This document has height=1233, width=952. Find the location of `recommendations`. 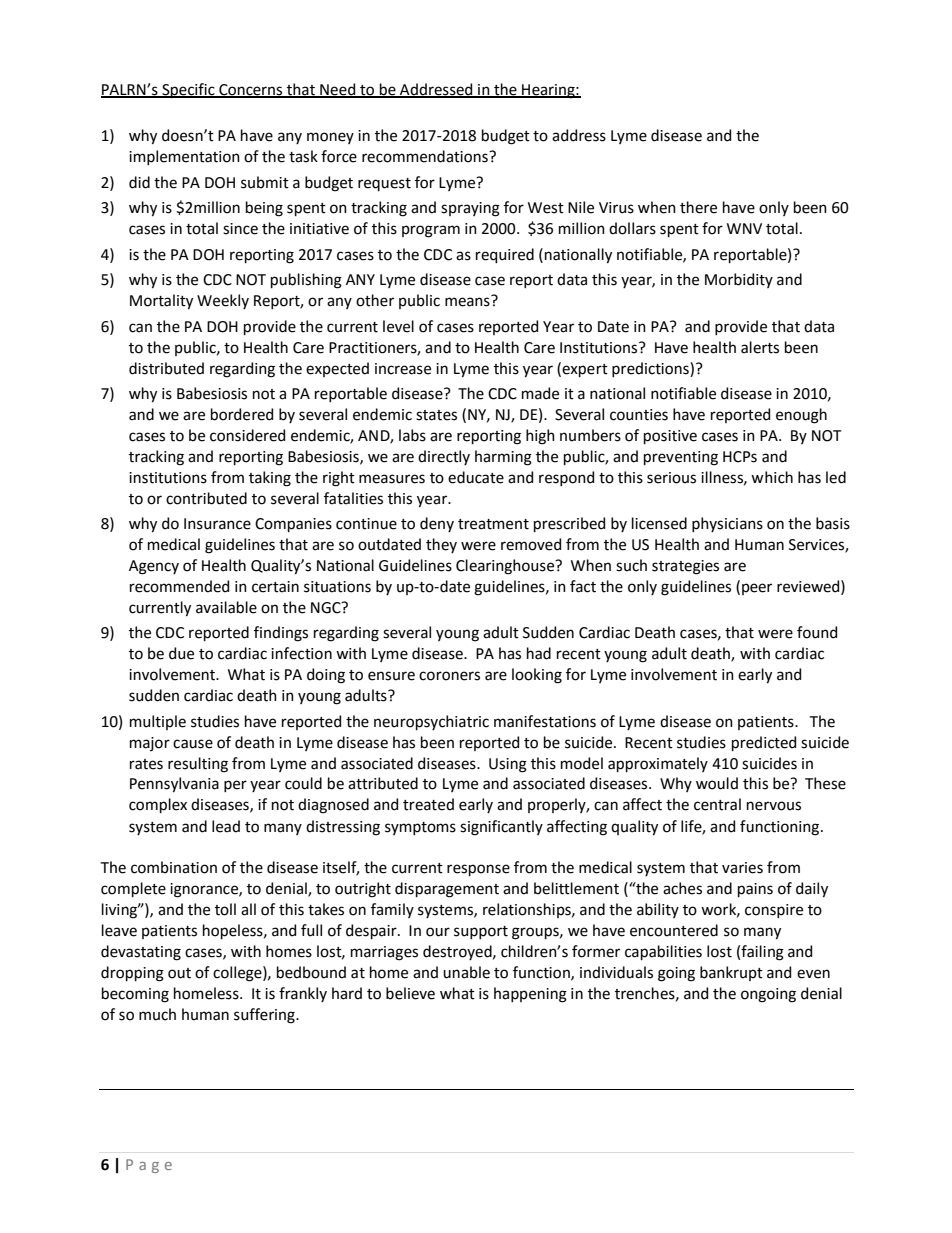

recommendations is located at coordinates (426, 156).
